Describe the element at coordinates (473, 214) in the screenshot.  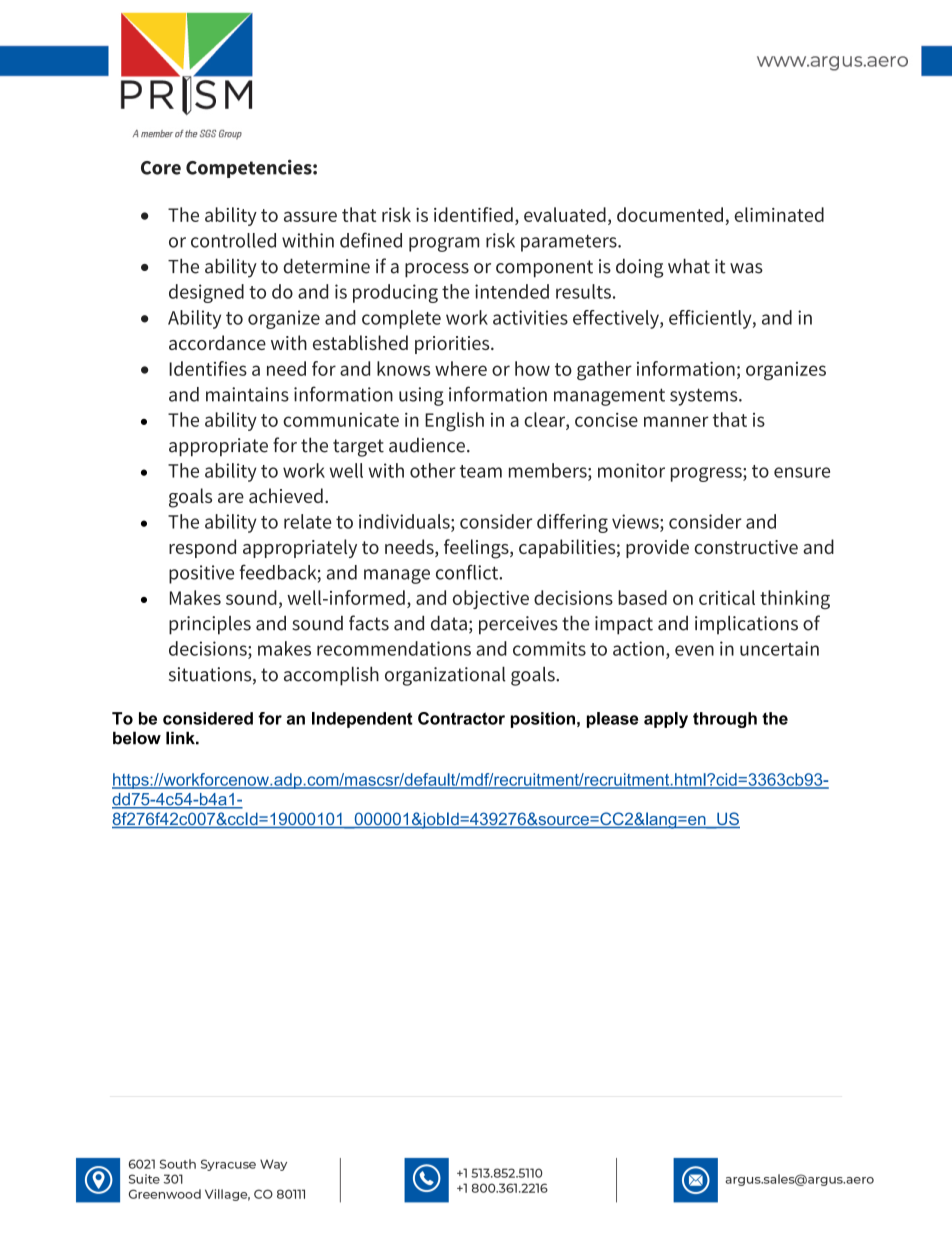
I see `identified` at that location.
